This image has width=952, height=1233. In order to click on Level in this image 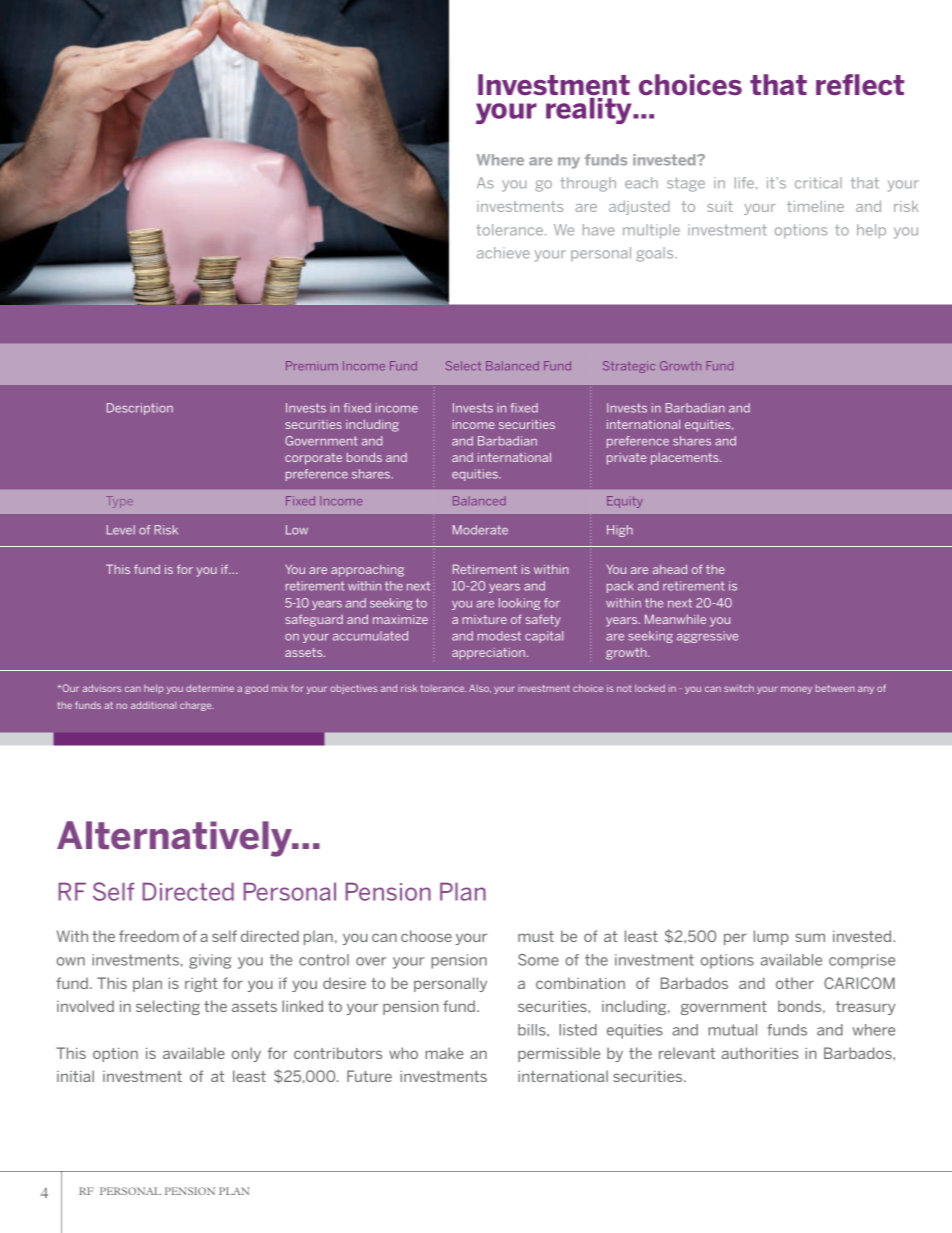, I will do `click(121, 530)`.
